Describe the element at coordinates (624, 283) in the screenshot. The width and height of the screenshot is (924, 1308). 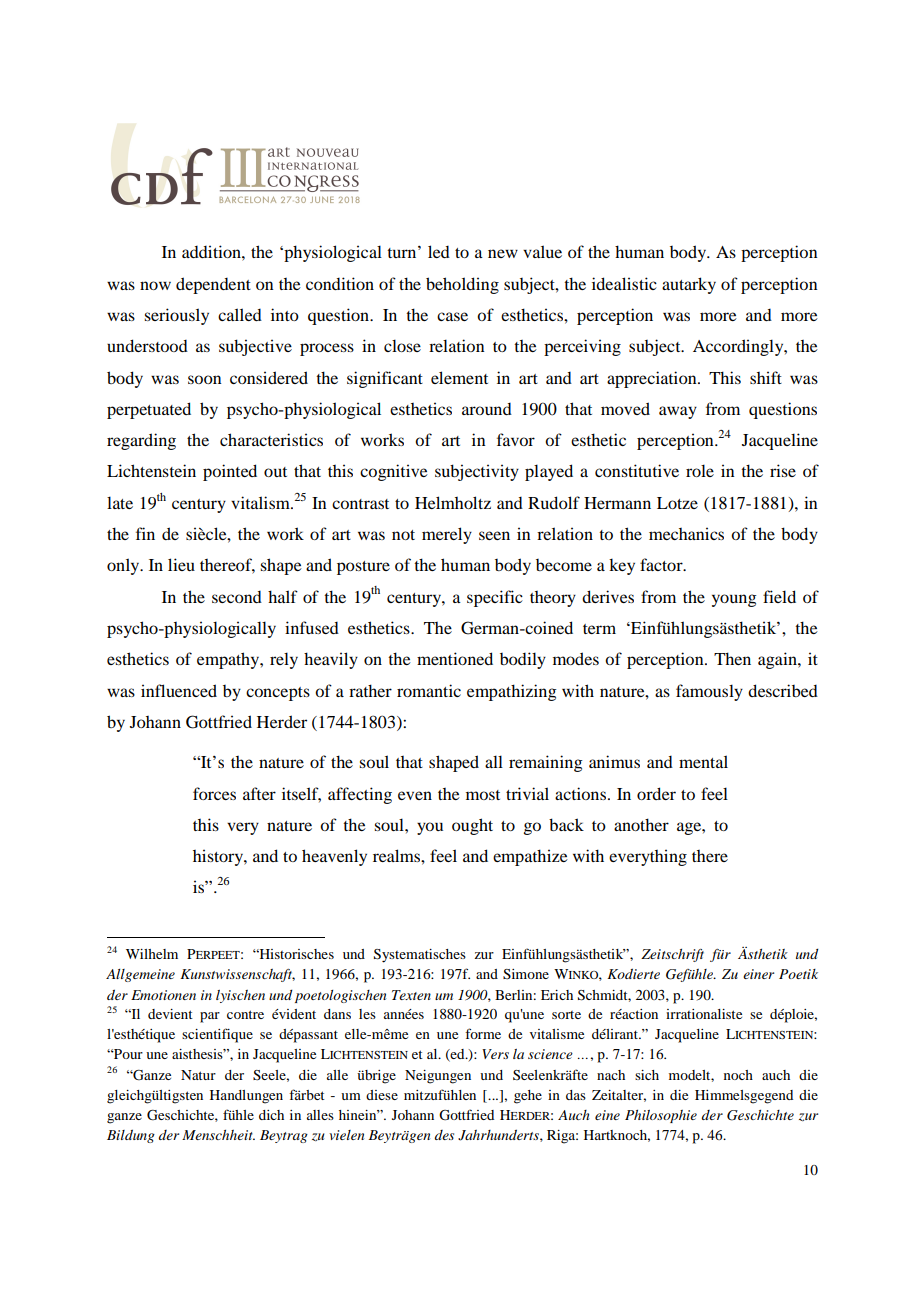
I see `idealistic` at that location.
